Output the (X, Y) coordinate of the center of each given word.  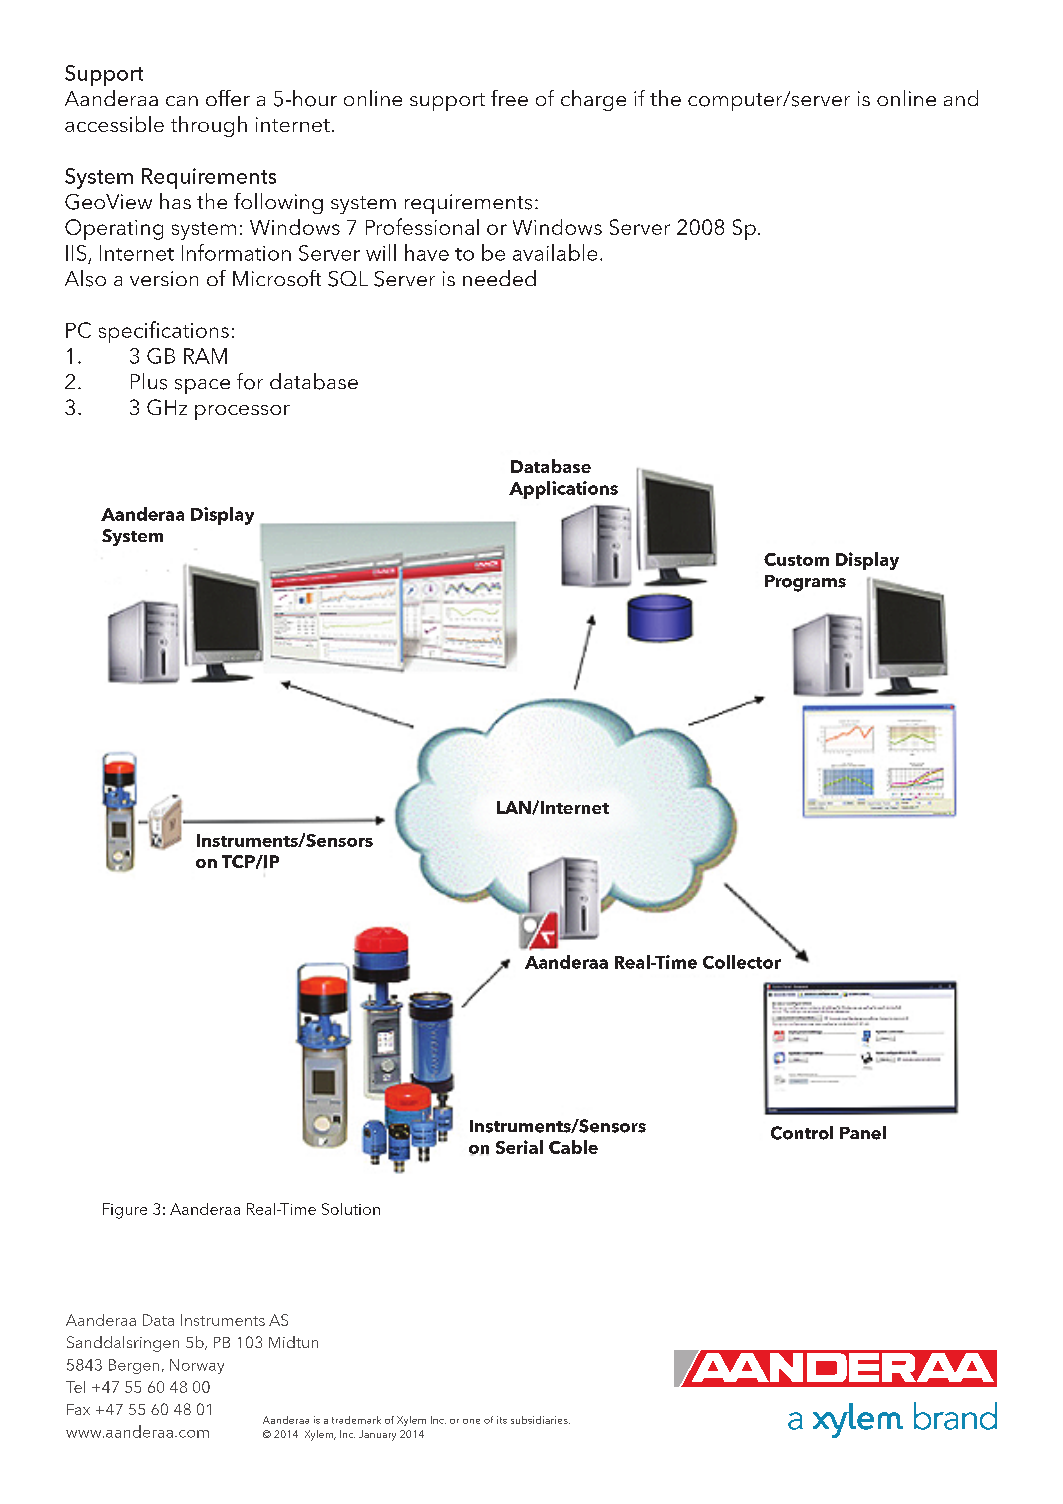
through (209, 126)
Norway (197, 1366)
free (509, 98)
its (502, 1420)
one (471, 1421)
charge (593, 100)
